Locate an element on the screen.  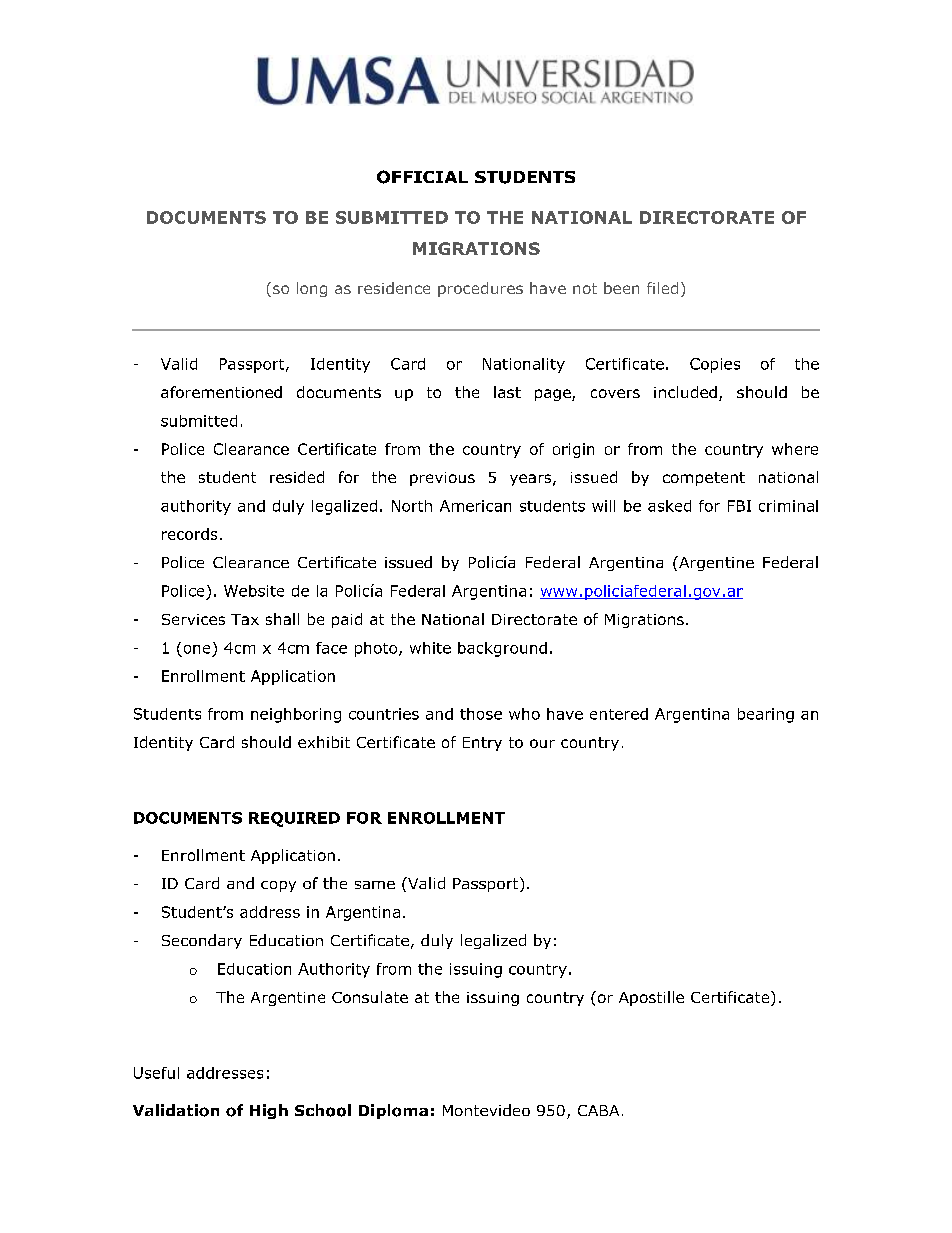
long is located at coordinates (312, 289).
